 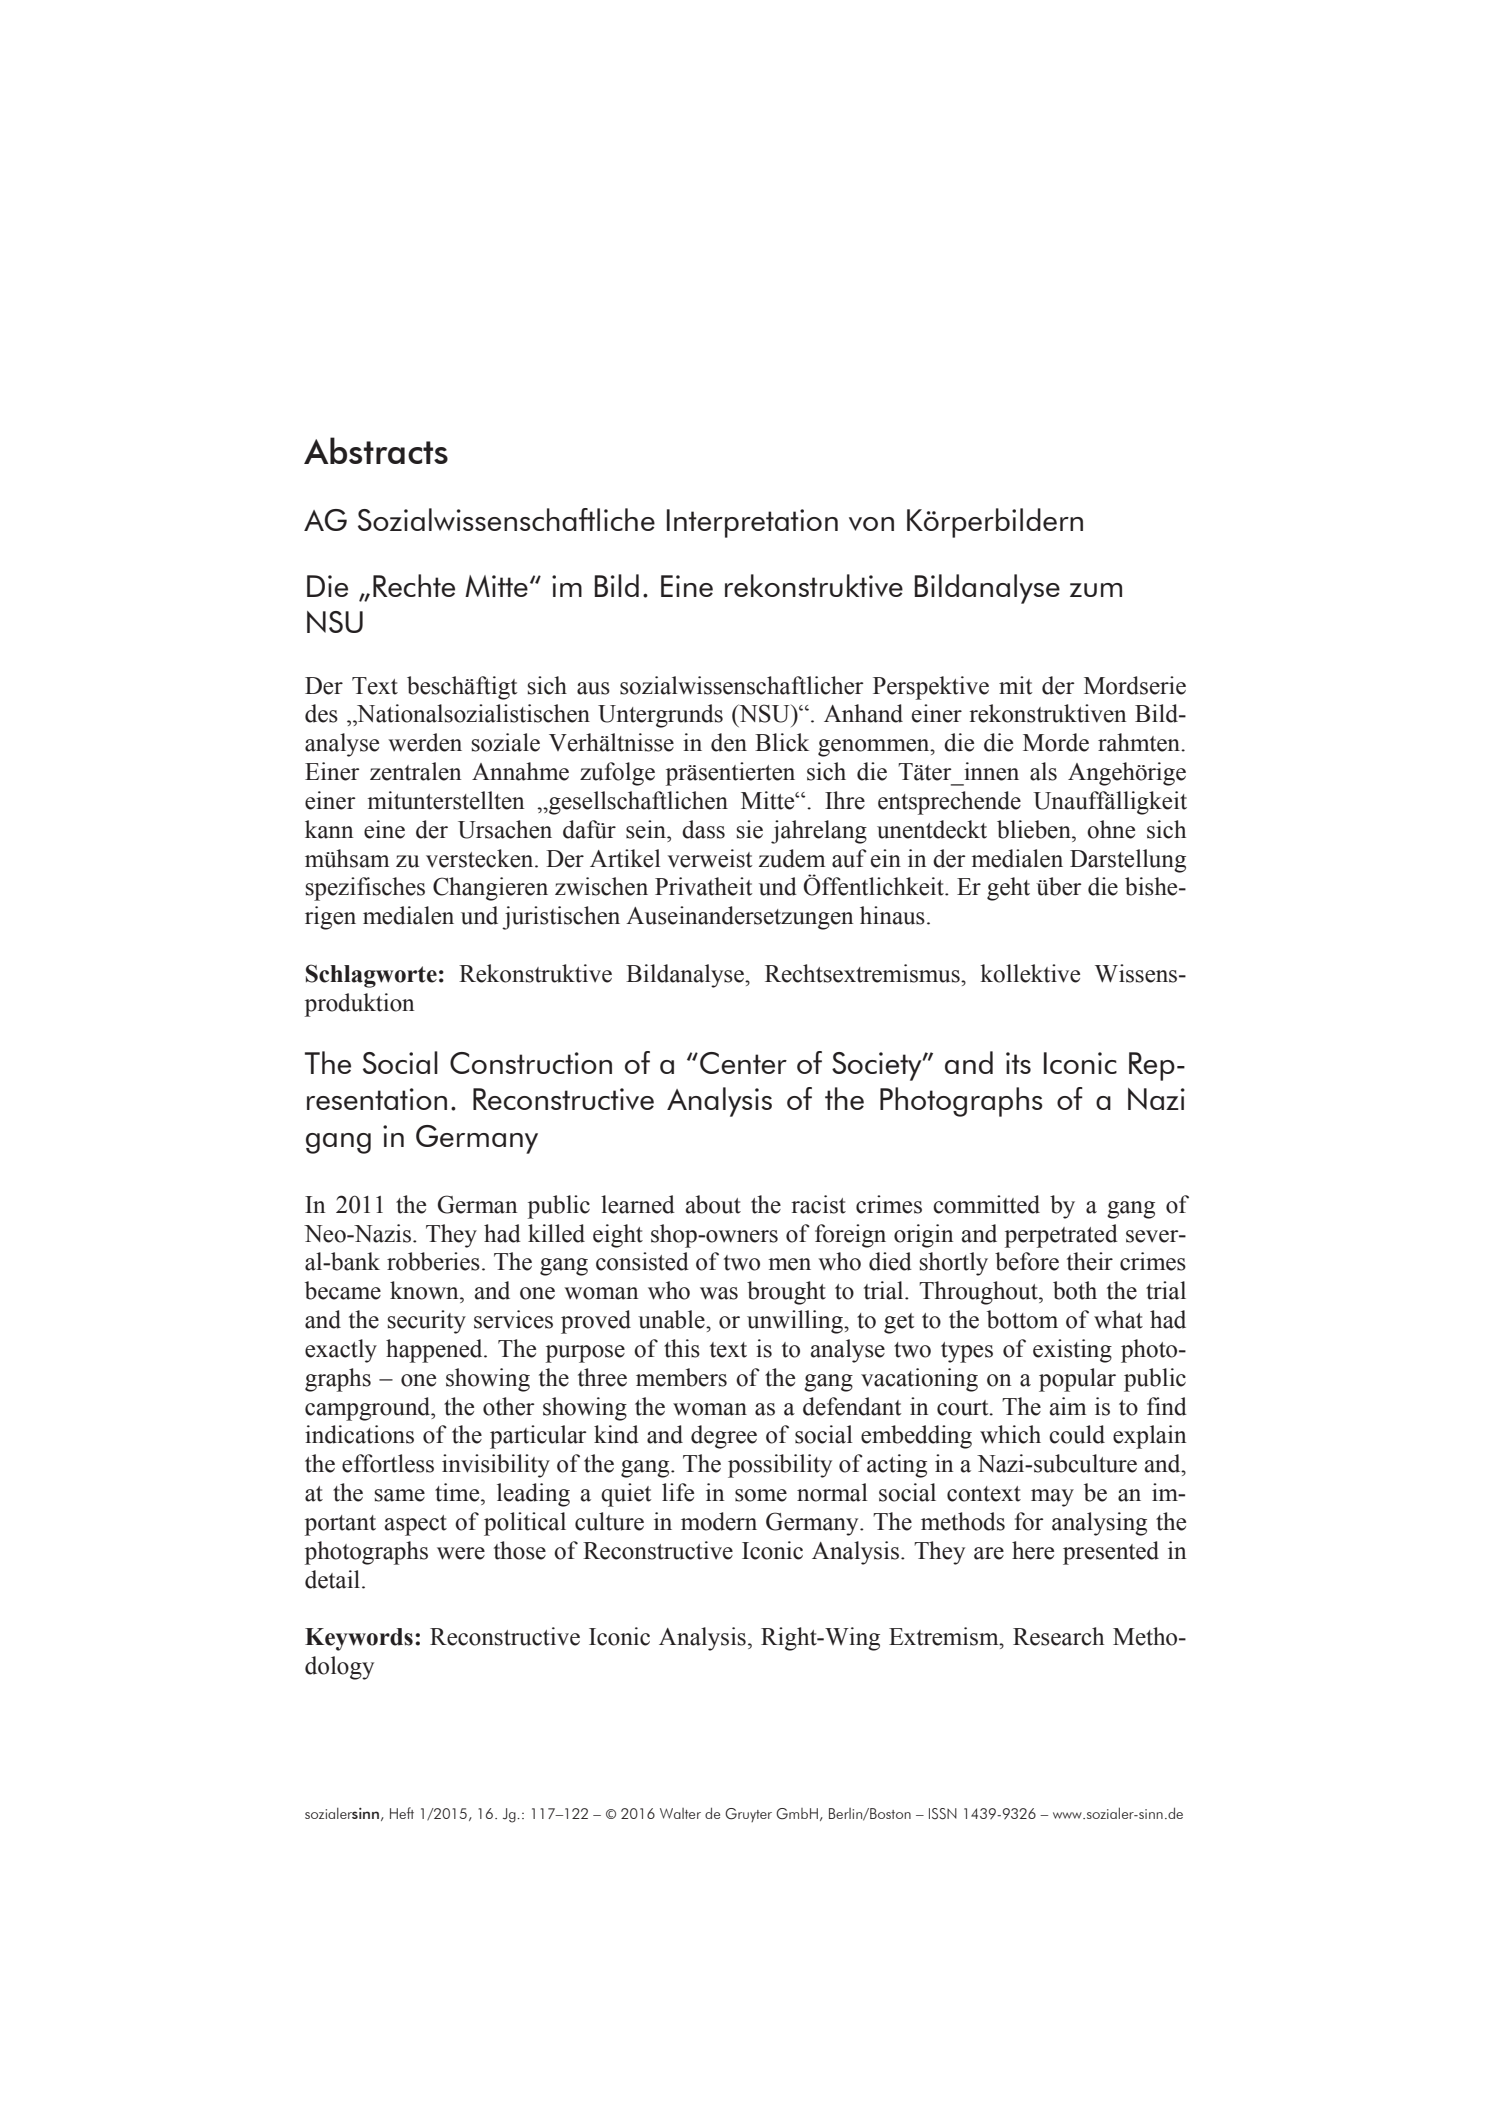 I want to click on Center, so click(x=743, y=1063).
